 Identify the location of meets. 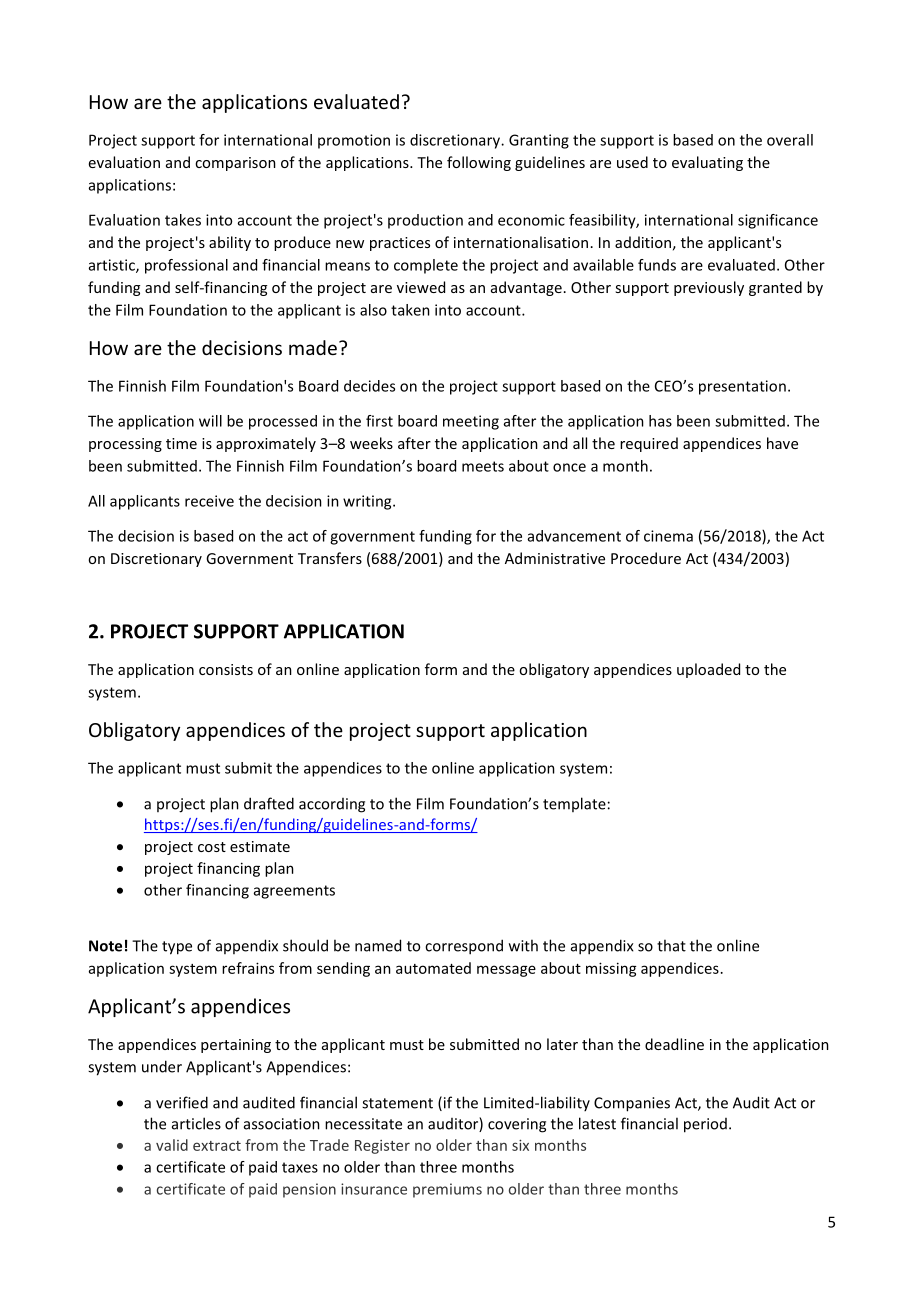
(483, 466).
